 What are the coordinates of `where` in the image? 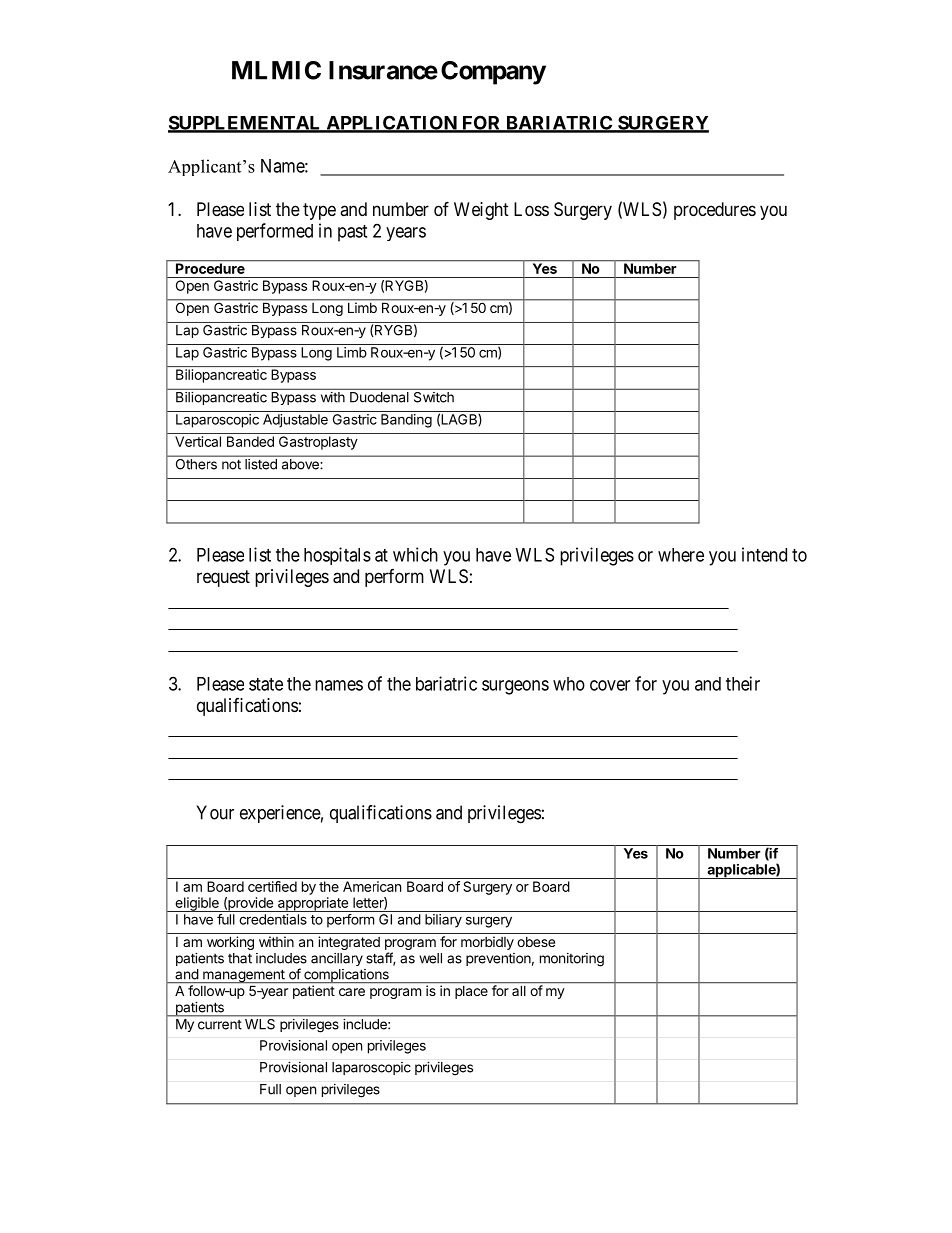 It's located at (681, 555).
